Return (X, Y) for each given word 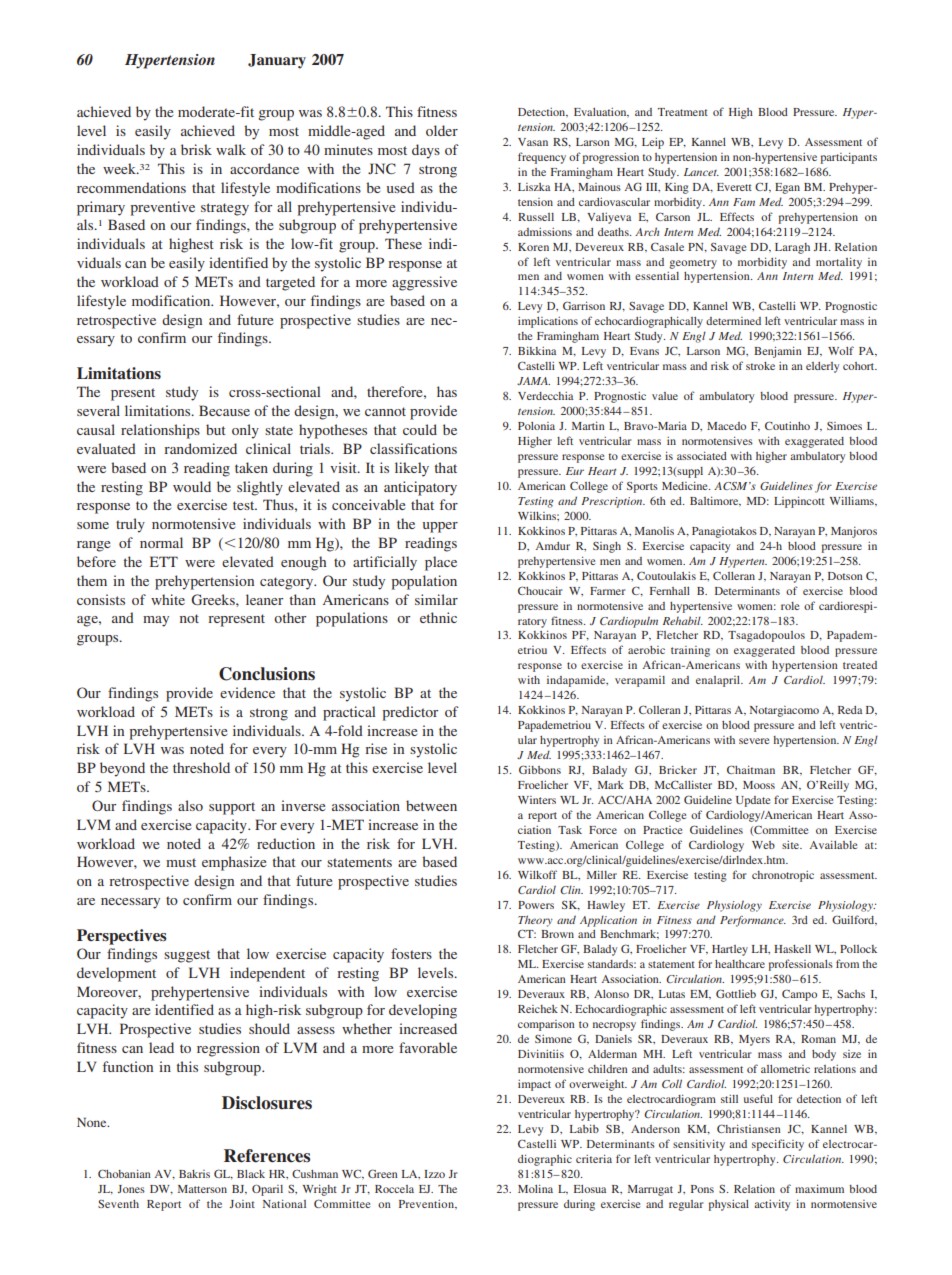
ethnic (438, 617)
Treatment (683, 112)
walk (231, 149)
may (156, 621)
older (442, 130)
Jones (131, 1189)
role (790, 606)
